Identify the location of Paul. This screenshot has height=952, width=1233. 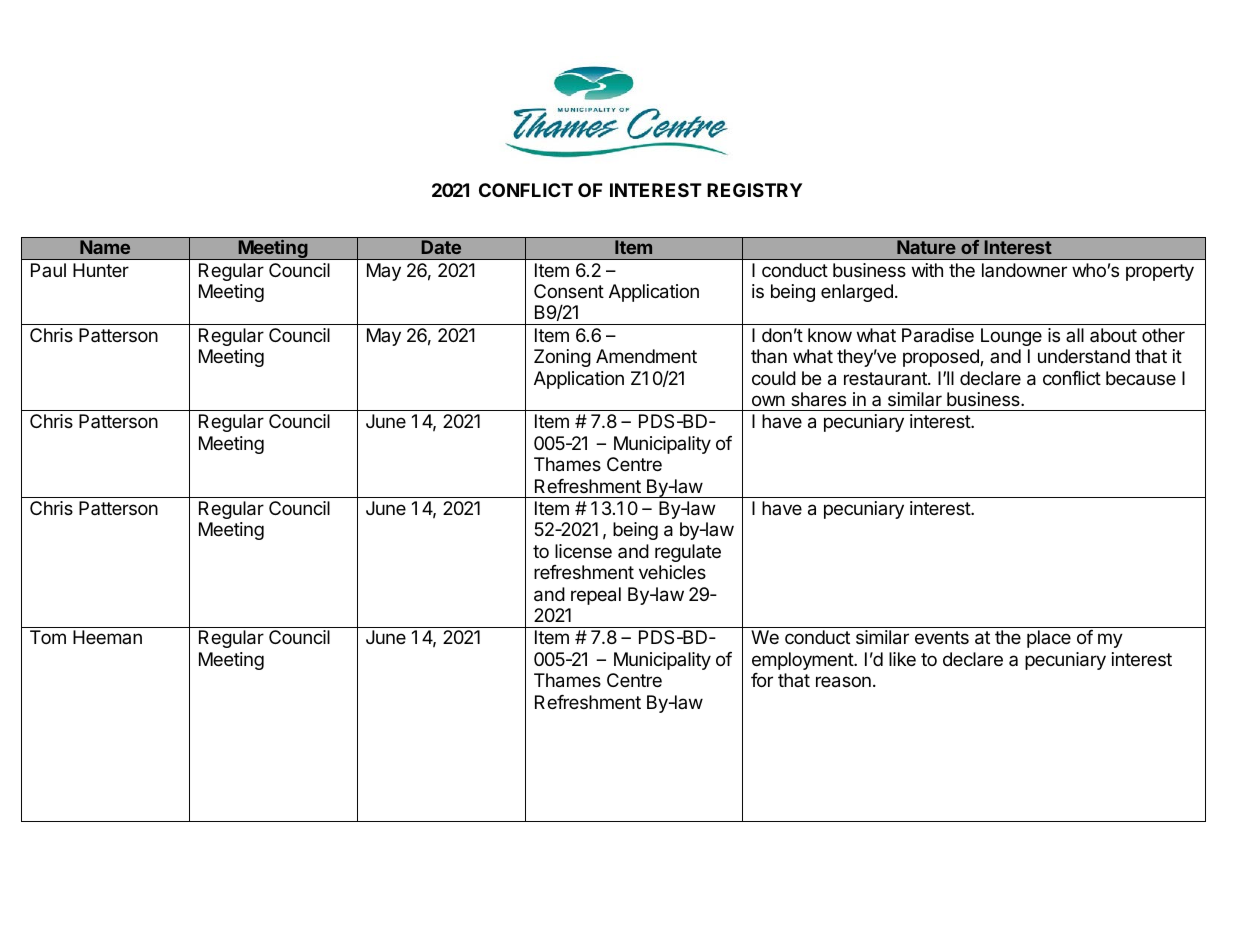
(48, 270).
